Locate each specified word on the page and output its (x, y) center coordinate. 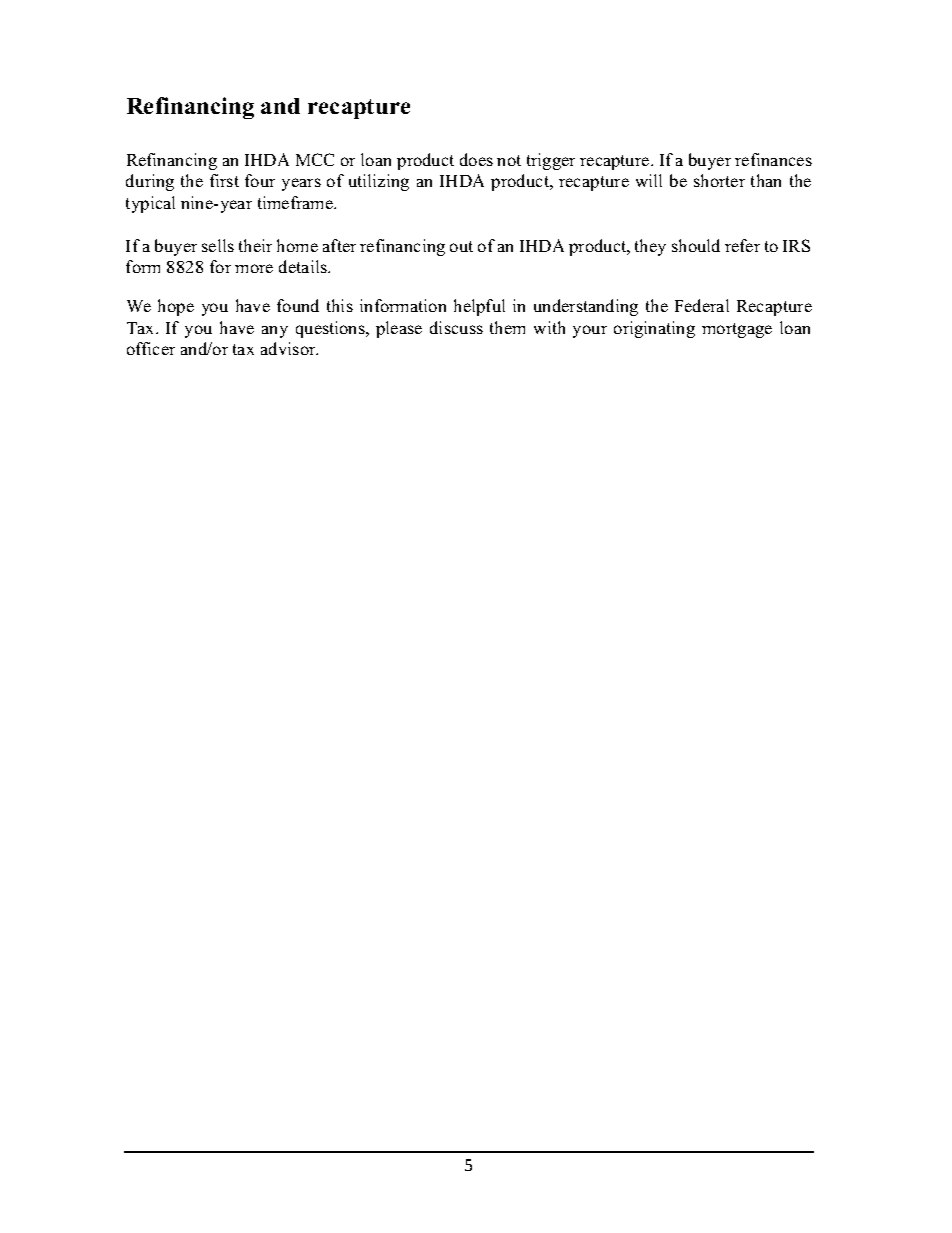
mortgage (737, 330)
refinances (773, 159)
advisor (289, 348)
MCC (315, 159)
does (476, 159)
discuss (456, 327)
